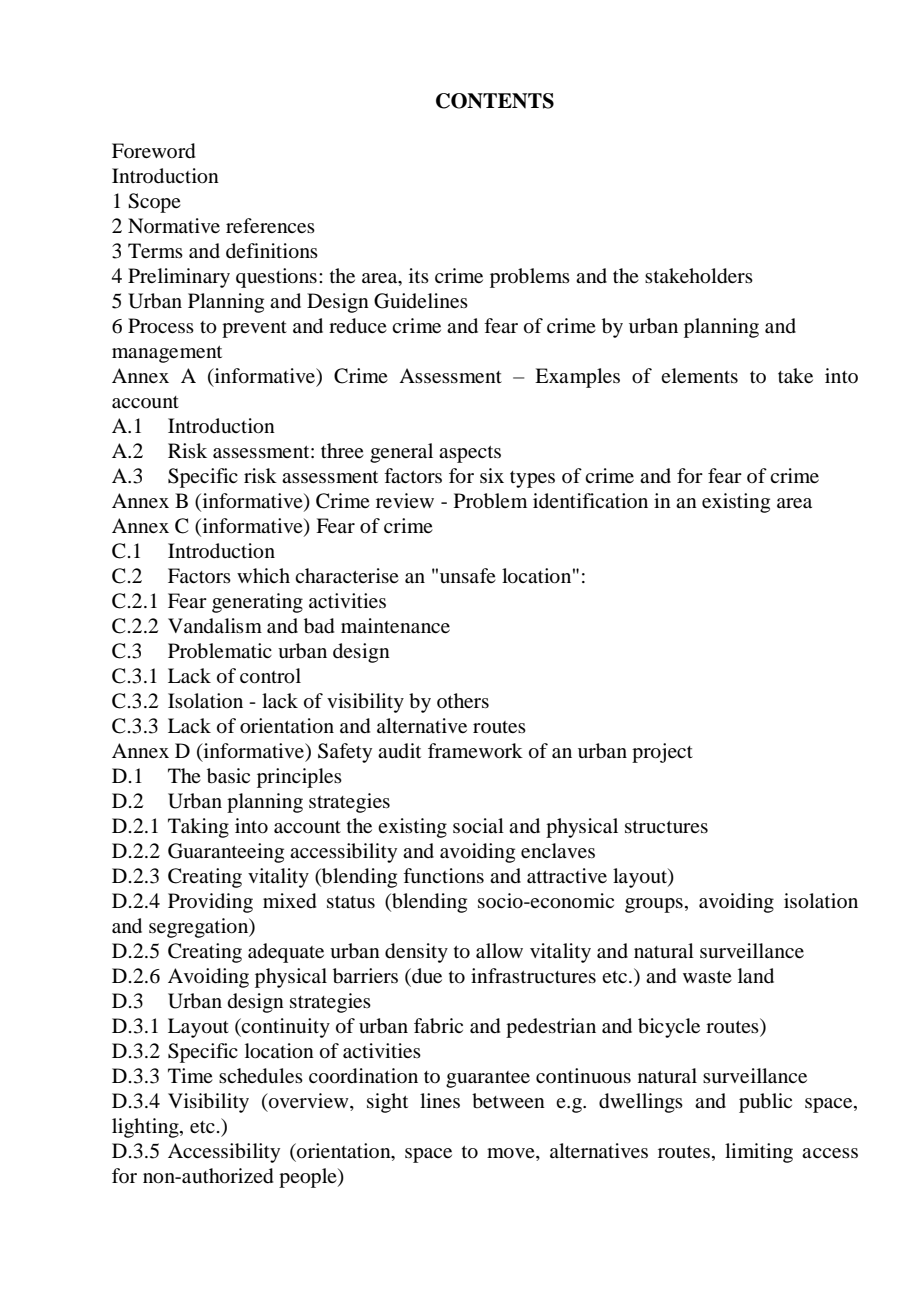  Describe the element at coordinates (470, 454) in the screenshot. I see `aspects` at that location.
